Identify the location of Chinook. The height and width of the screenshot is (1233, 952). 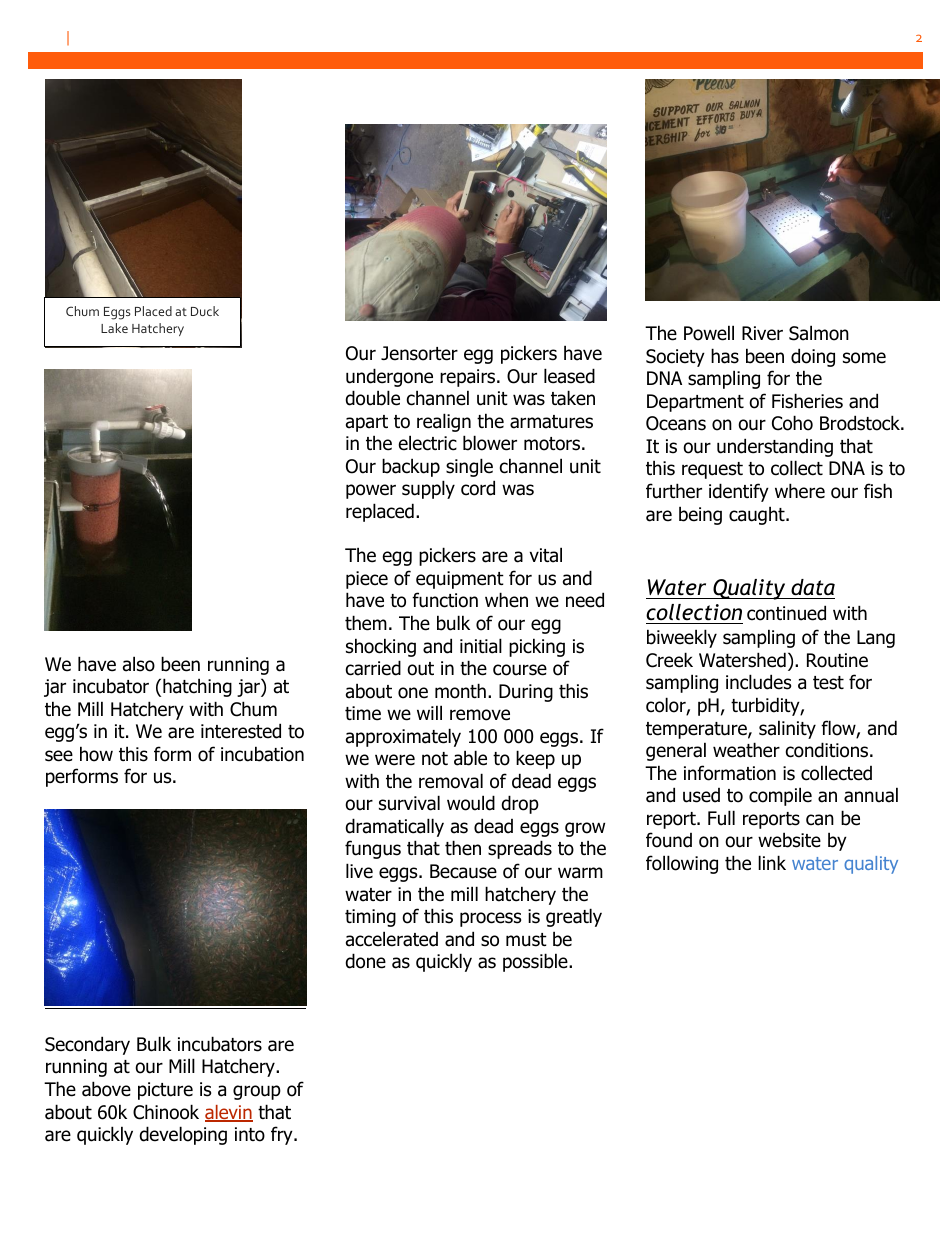
(166, 1112).
